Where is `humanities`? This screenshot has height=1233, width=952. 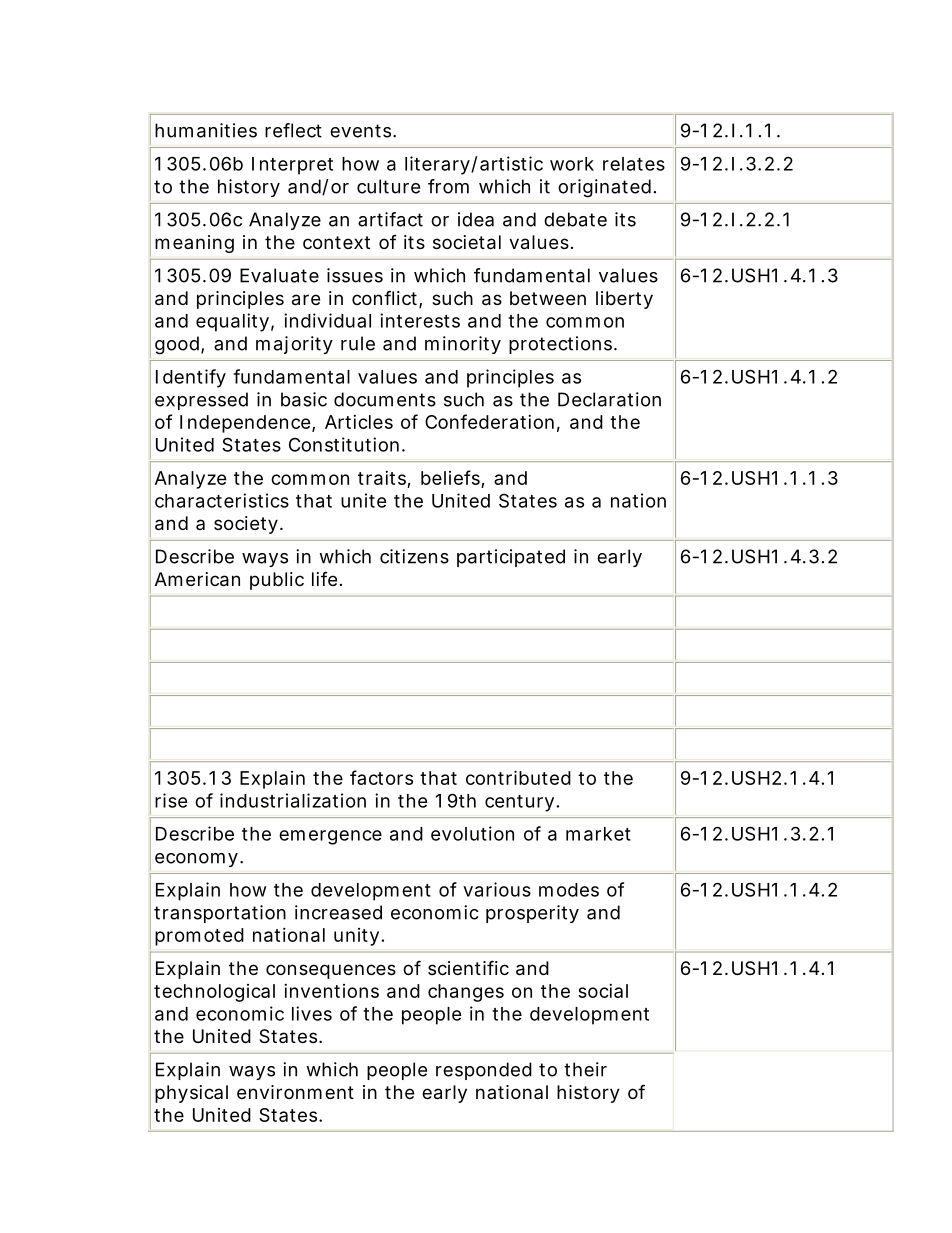 humanities is located at coordinates (206, 130).
